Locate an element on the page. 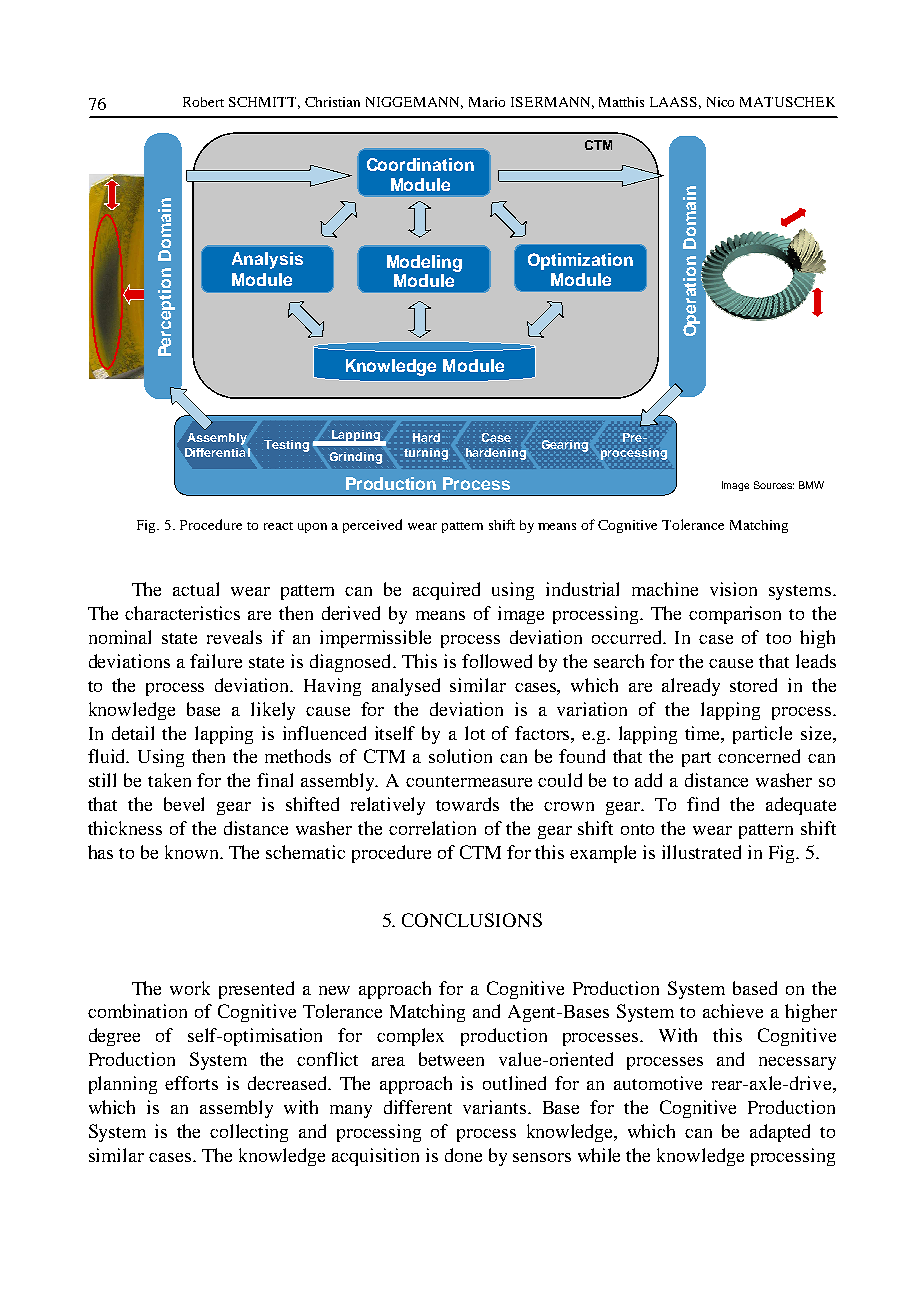 This image has width=924, height=1308. Mario is located at coordinates (487, 102).
